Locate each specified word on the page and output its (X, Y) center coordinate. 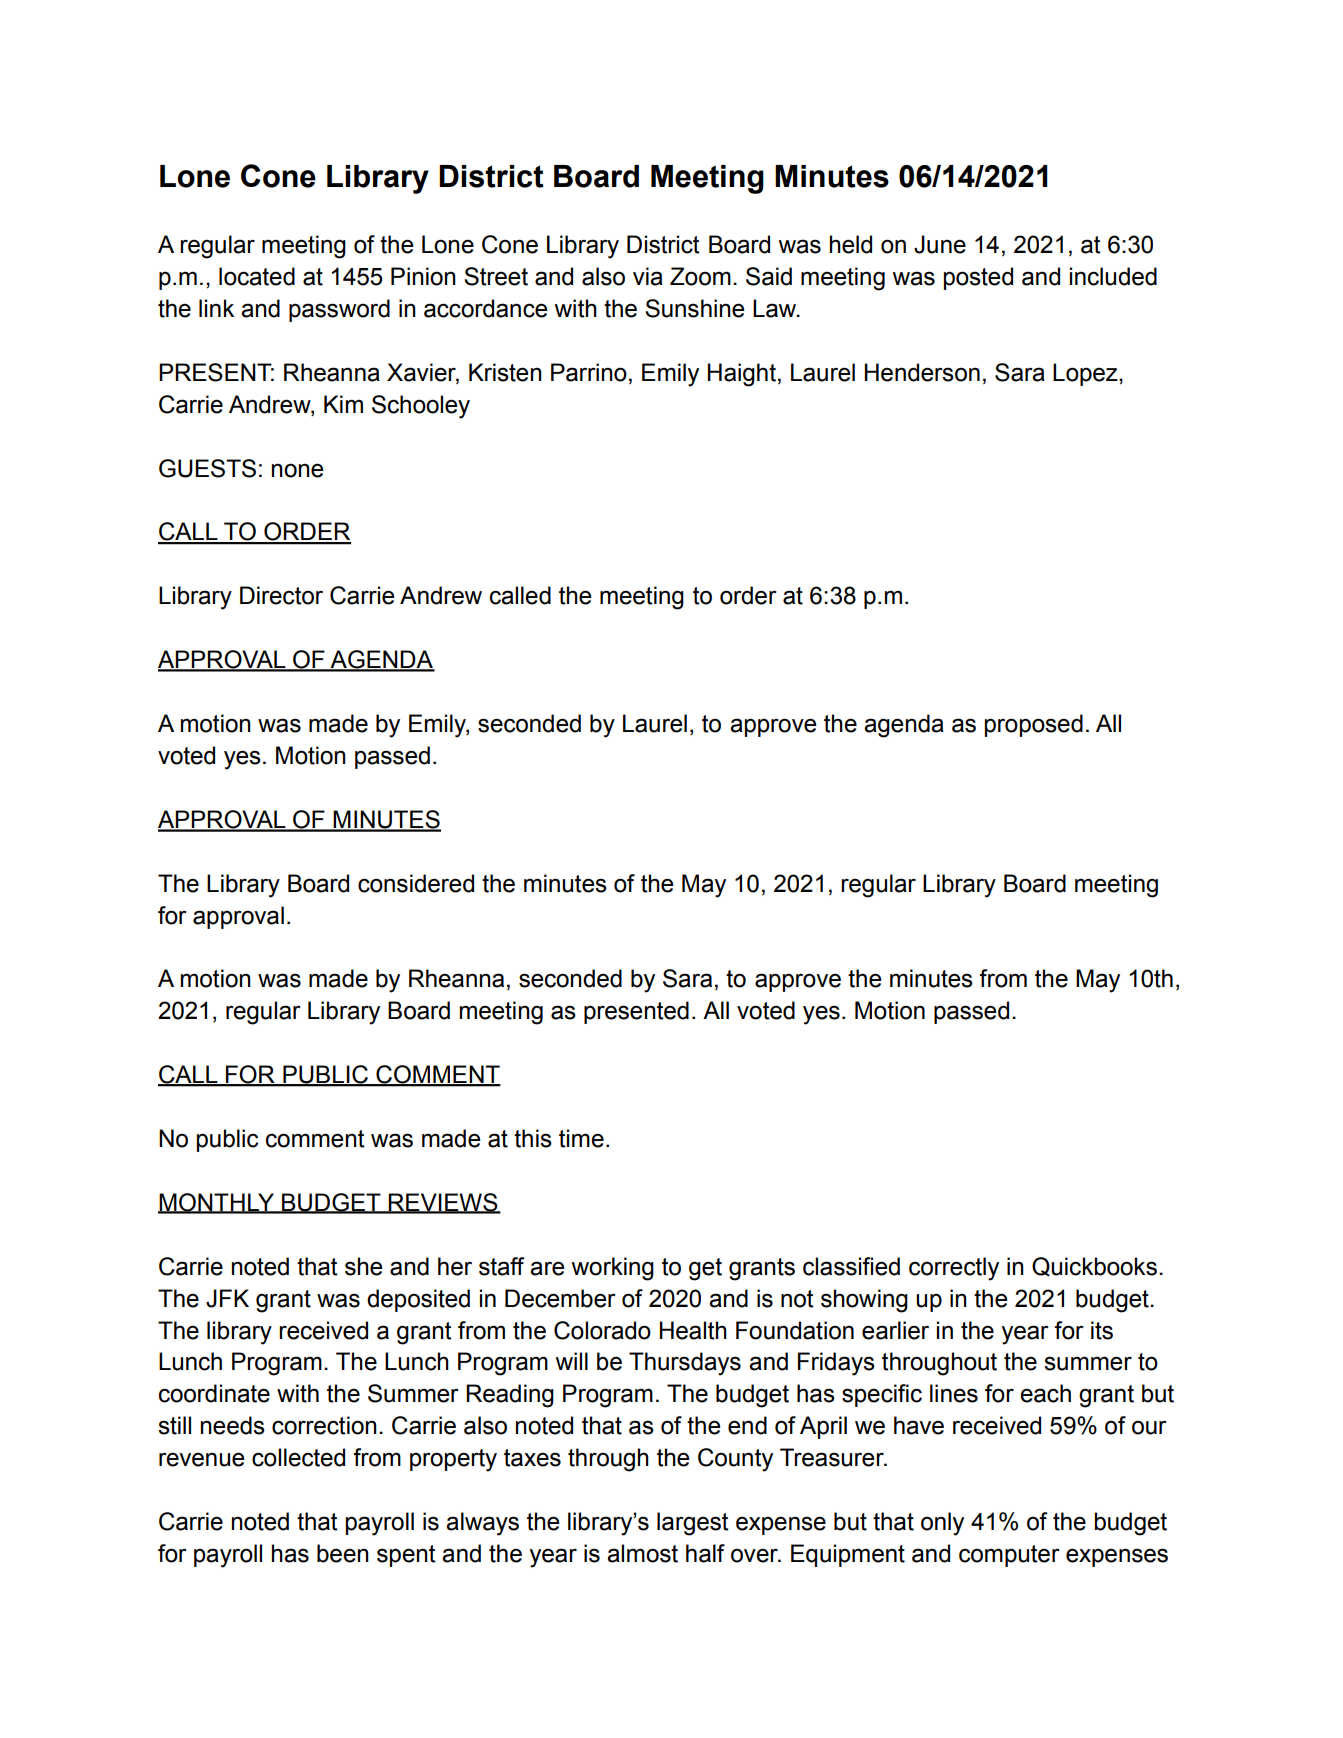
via (648, 276)
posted (978, 278)
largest (693, 1524)
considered (416, 883)
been (343, 1553)
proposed (1034, 725)
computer (1009, 1556)
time (581, 1138)
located (257, 276)
